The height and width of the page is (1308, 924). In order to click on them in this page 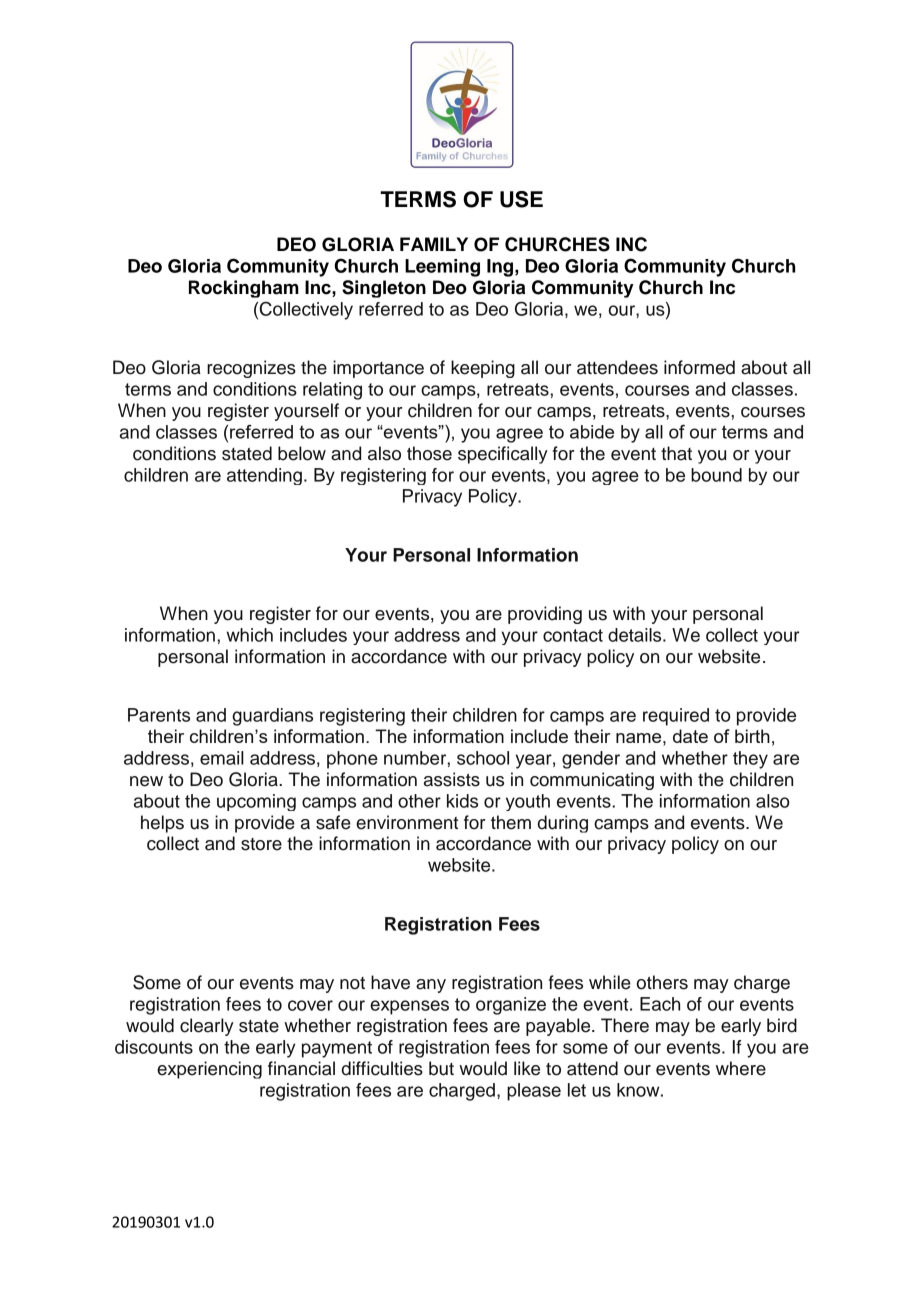, I will do `click(511, 822)`.
